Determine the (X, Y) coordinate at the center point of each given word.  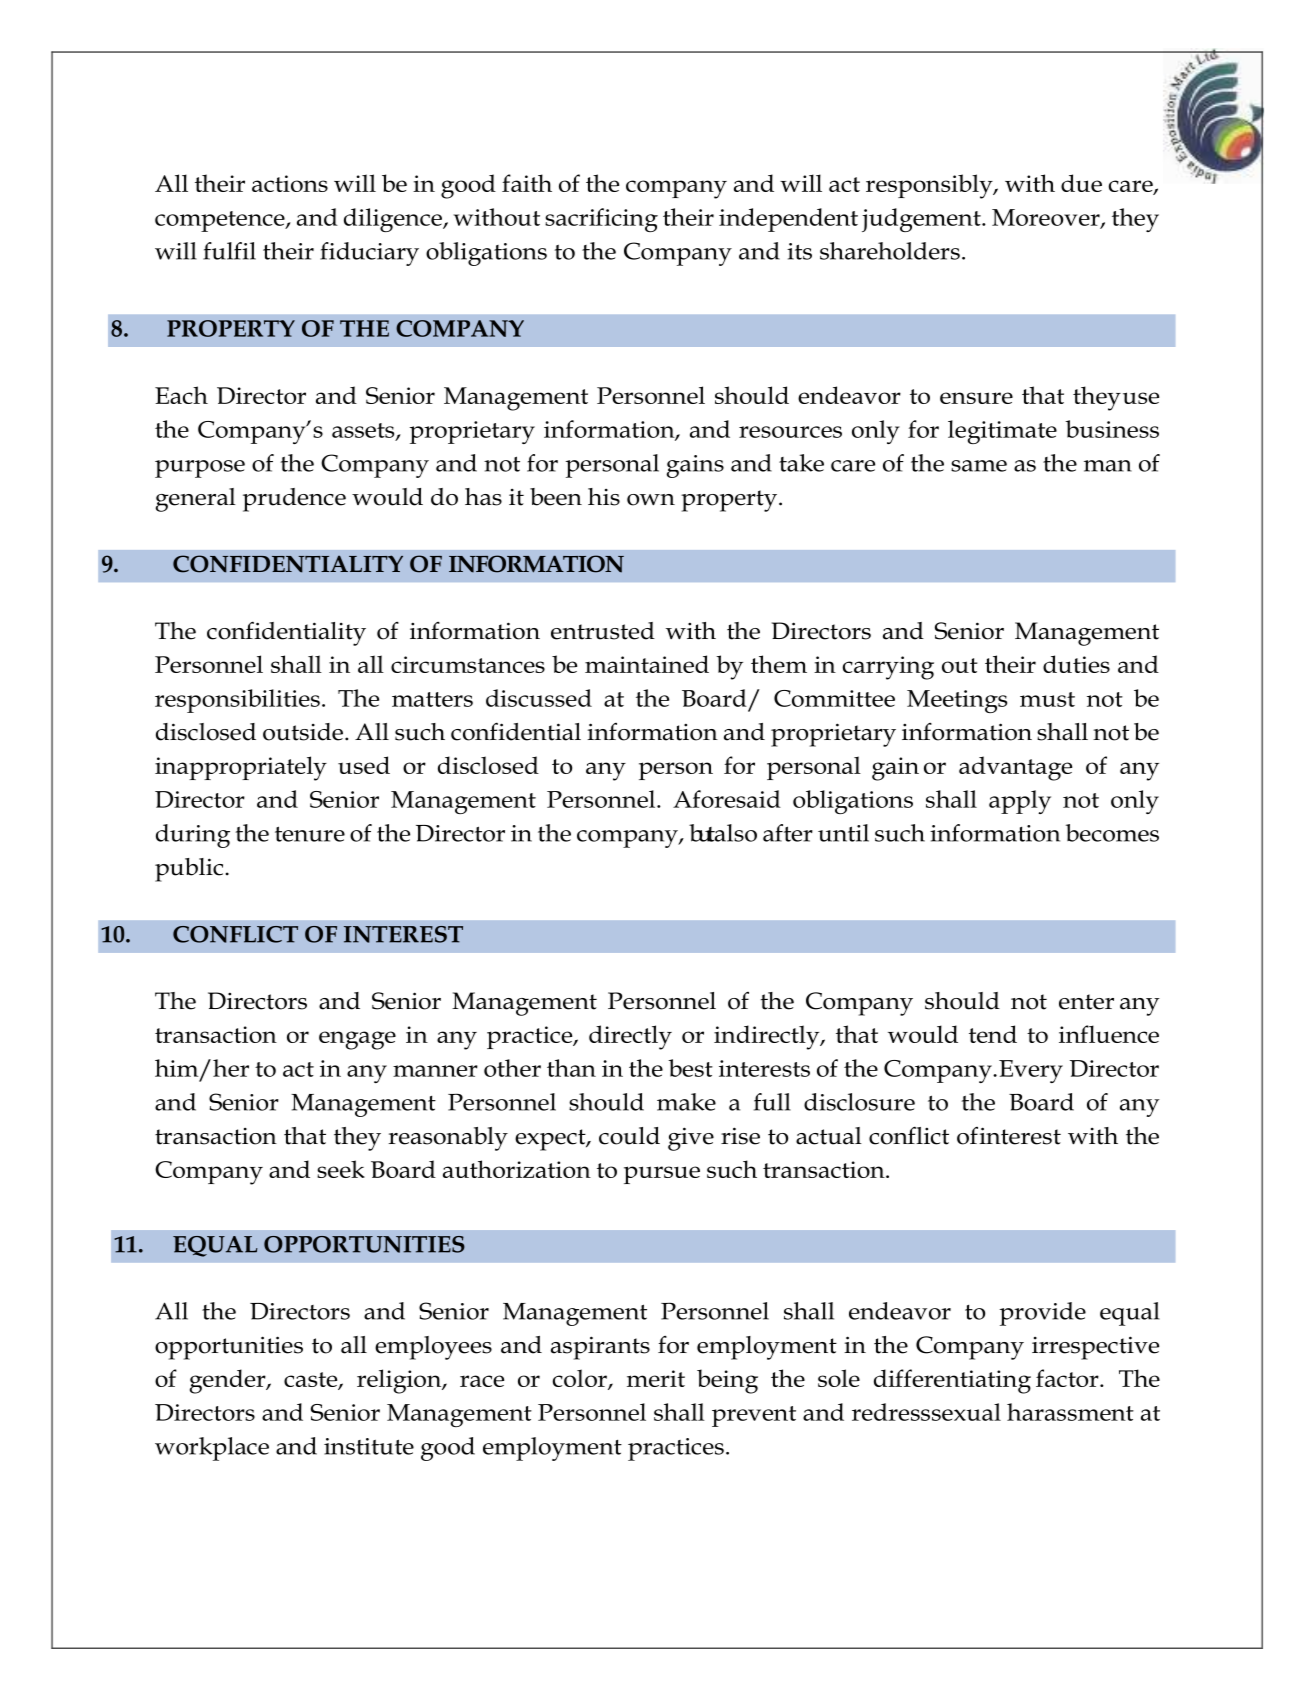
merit (656, 1378)
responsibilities (237, 701)
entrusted (603, 631)
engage (357, 1040)
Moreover (1047, 218)
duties (1076, 664)
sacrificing (601, 220)
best (690, 1068)
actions (290, 183)
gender (229, 1381)
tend (993, 1034)
